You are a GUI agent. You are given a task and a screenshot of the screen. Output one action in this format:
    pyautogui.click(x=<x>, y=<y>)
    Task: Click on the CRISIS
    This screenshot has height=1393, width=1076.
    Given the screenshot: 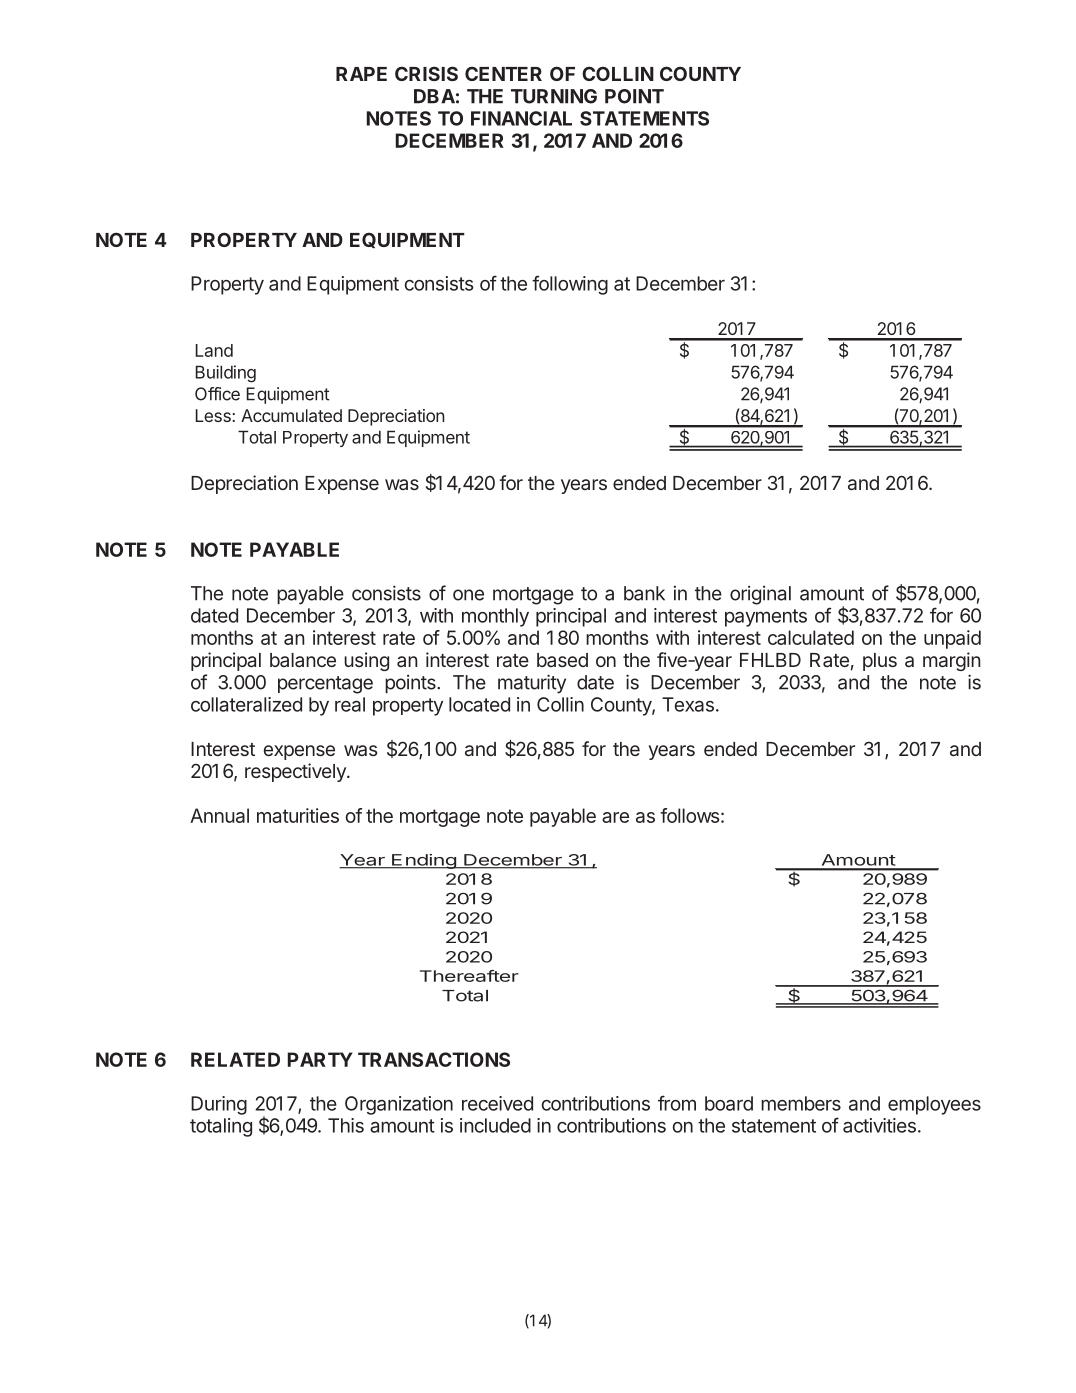 What is the action you would take?
    pyautogui.click(x=426, y=73)
